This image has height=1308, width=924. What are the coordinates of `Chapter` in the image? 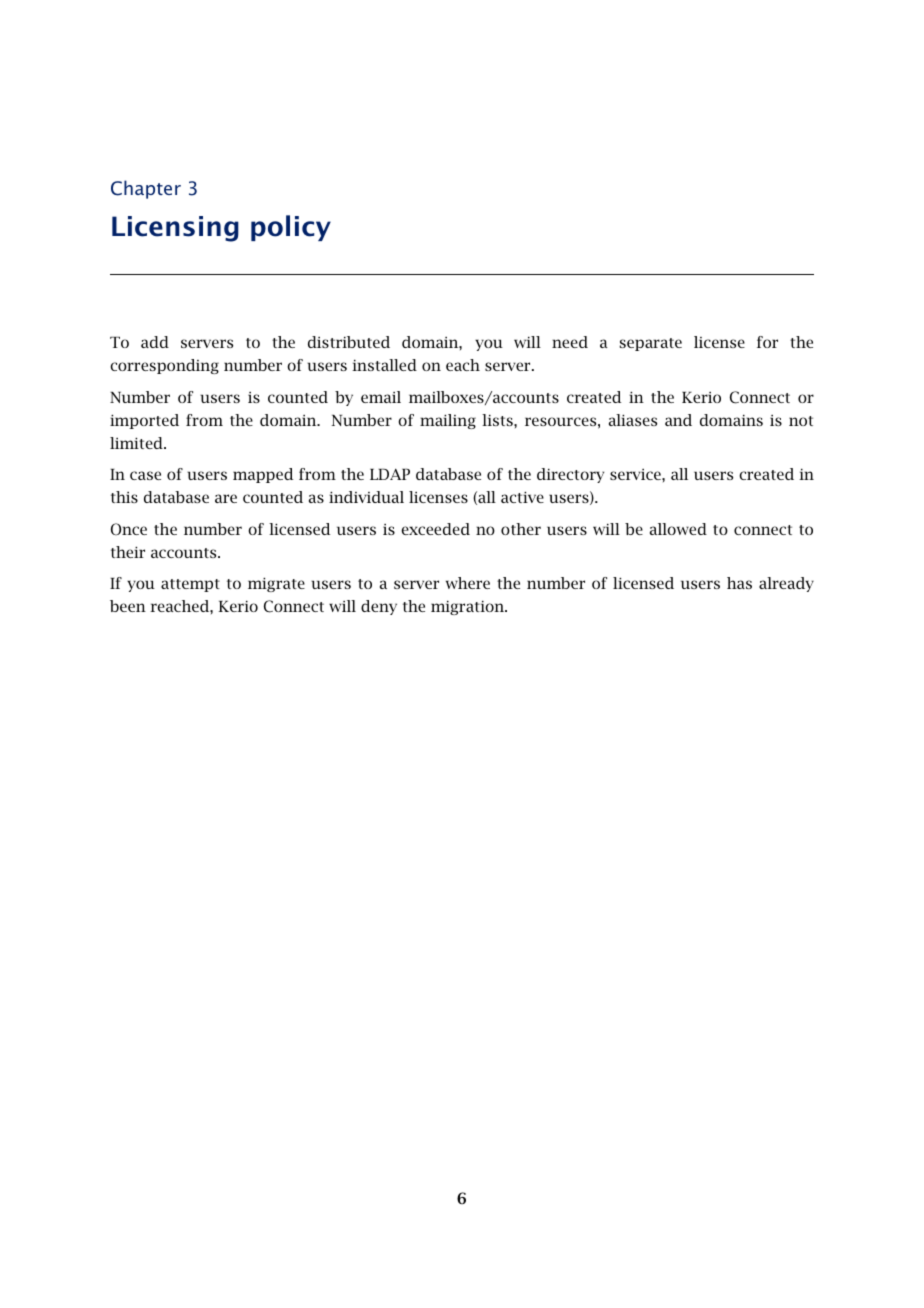 It's located at (146, 189).
